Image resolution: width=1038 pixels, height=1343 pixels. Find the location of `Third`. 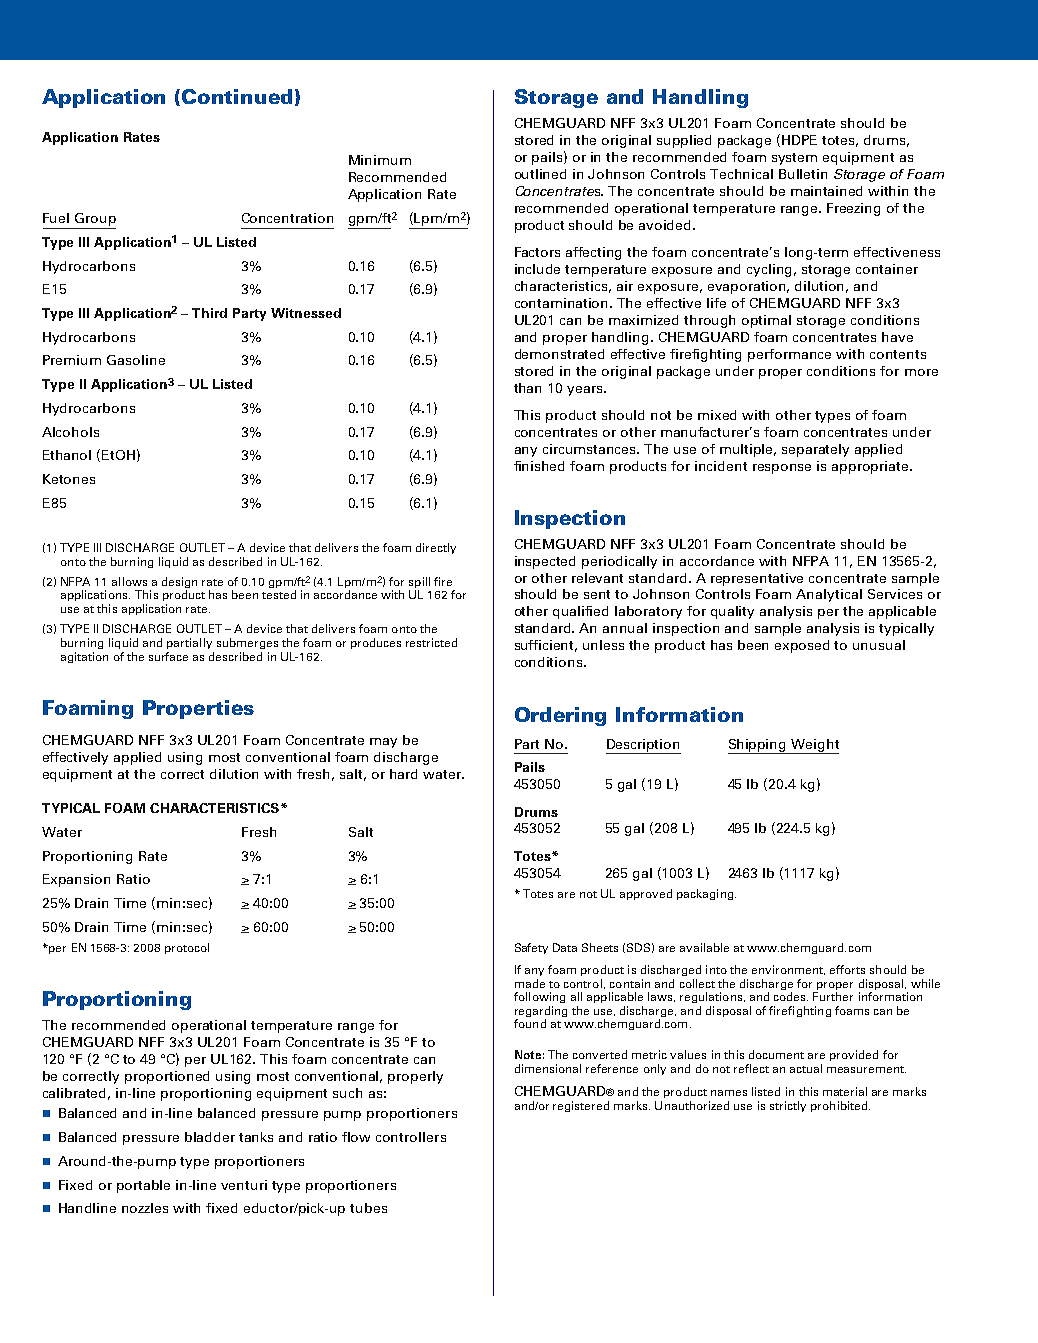

Third is located at coordinates (209, 313).
